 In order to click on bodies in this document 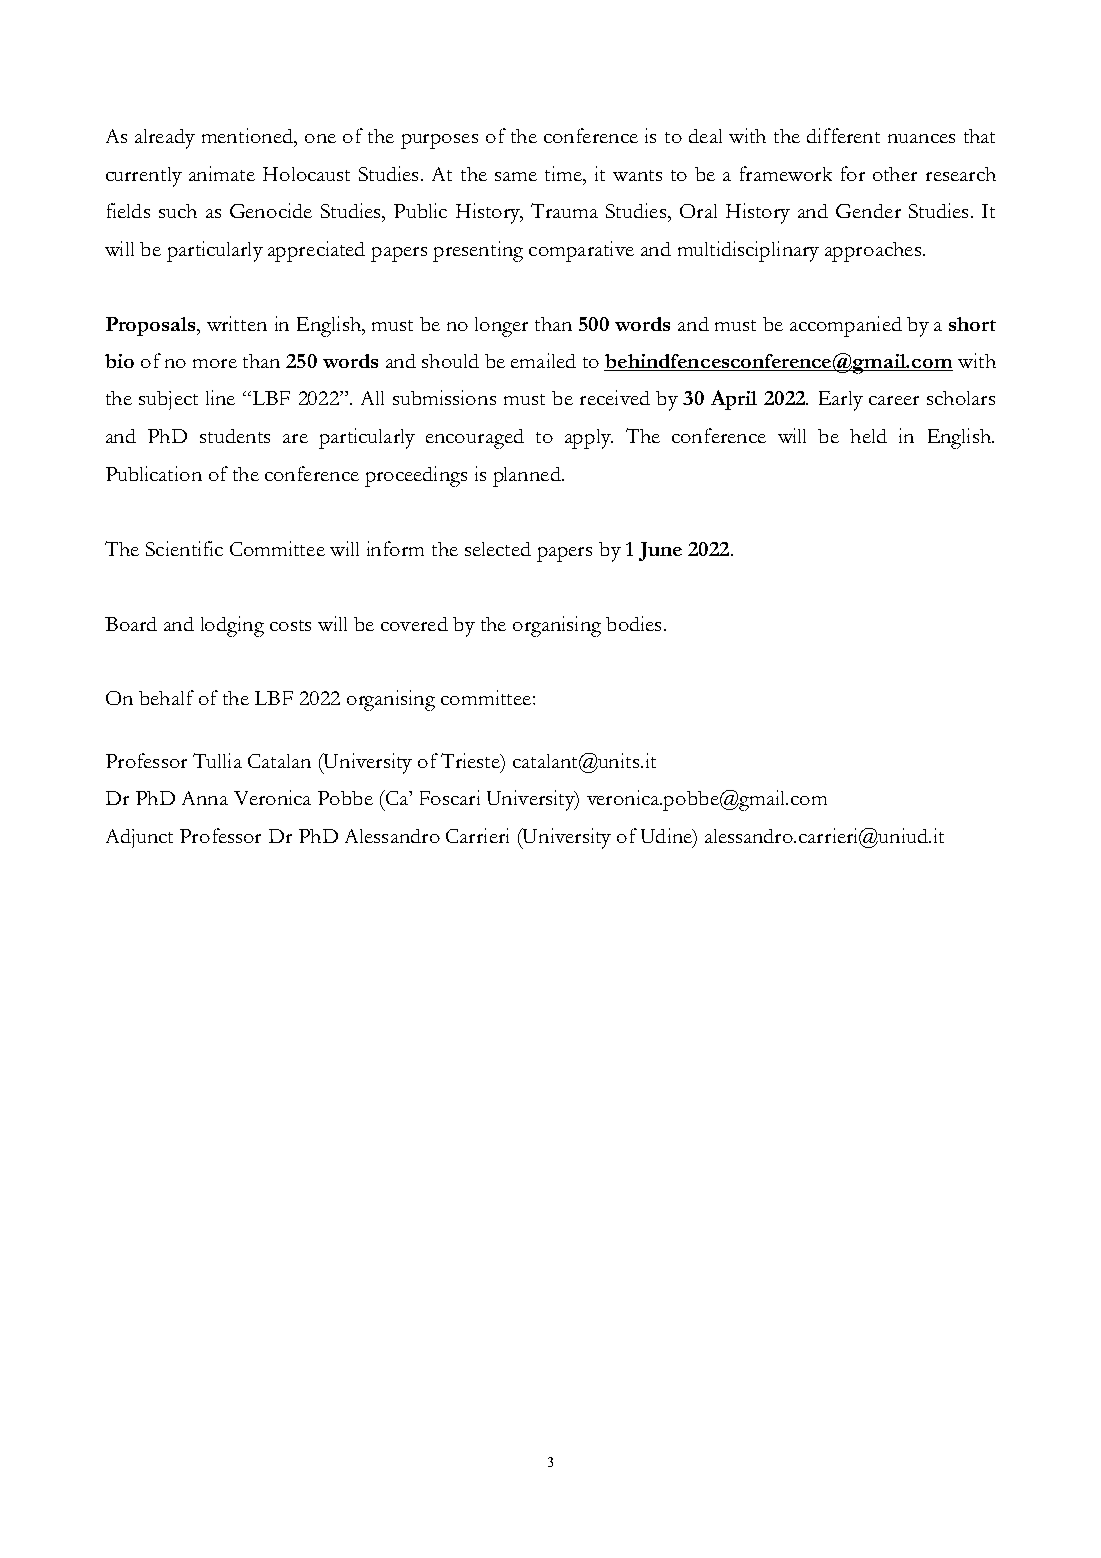, I will do `click(633, 623)`.
